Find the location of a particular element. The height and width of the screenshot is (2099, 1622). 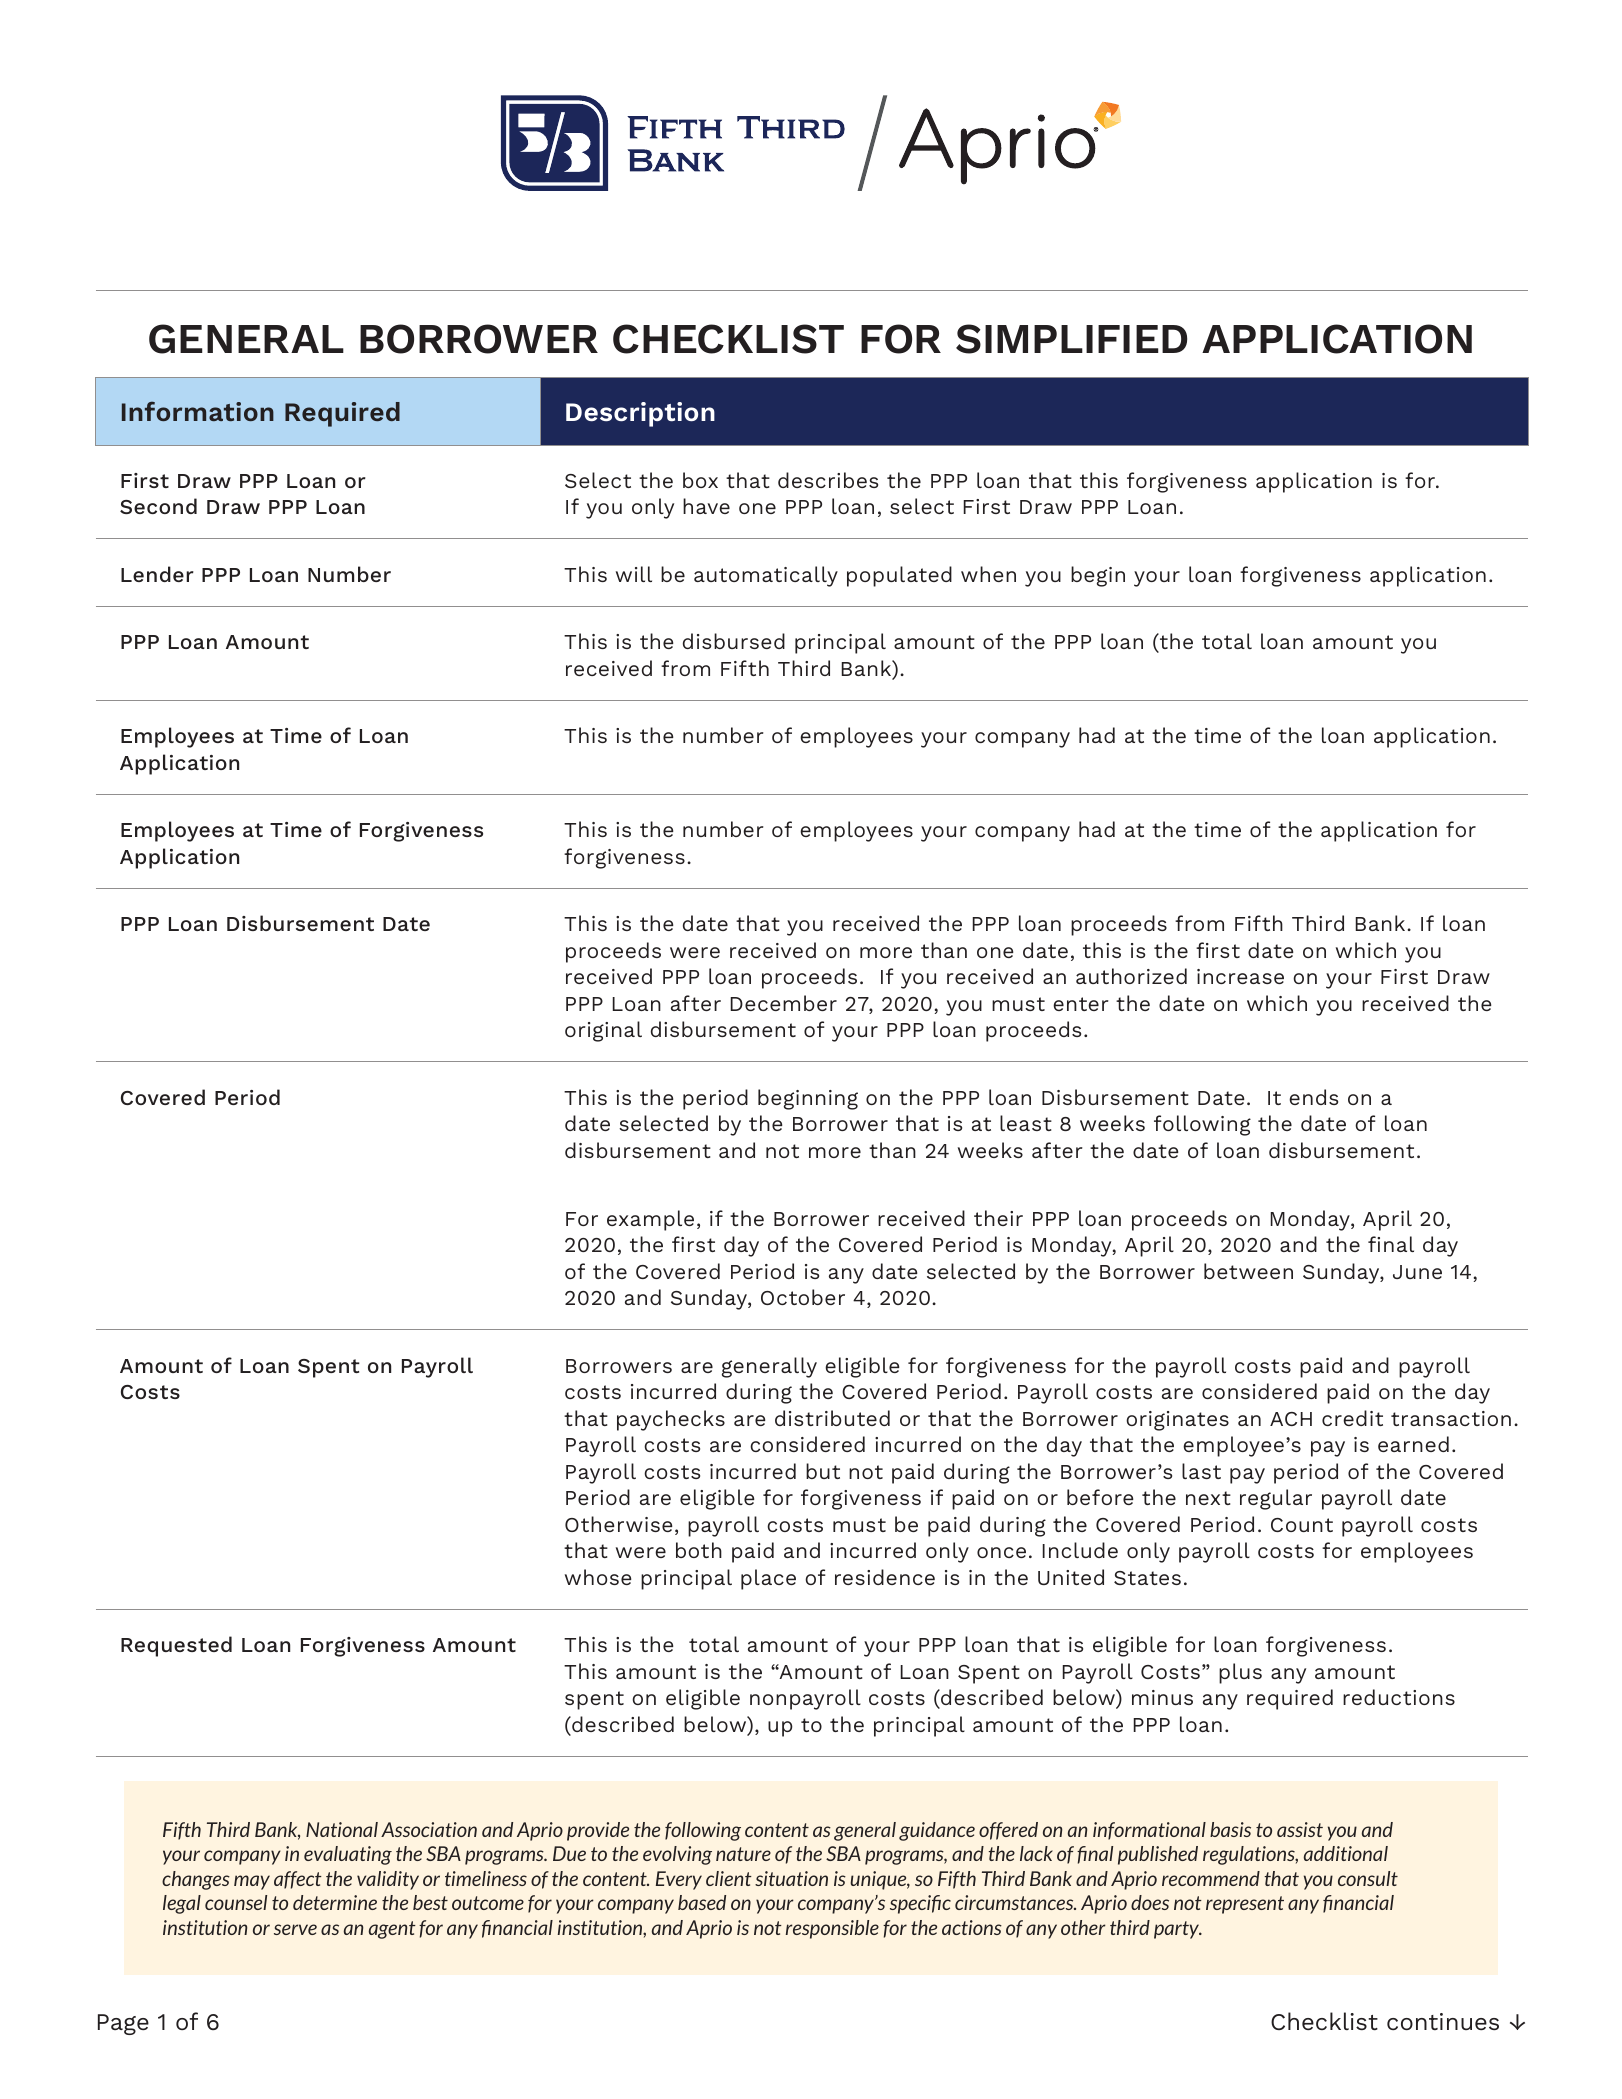

Requested is located at coordinates (176, 1646).
